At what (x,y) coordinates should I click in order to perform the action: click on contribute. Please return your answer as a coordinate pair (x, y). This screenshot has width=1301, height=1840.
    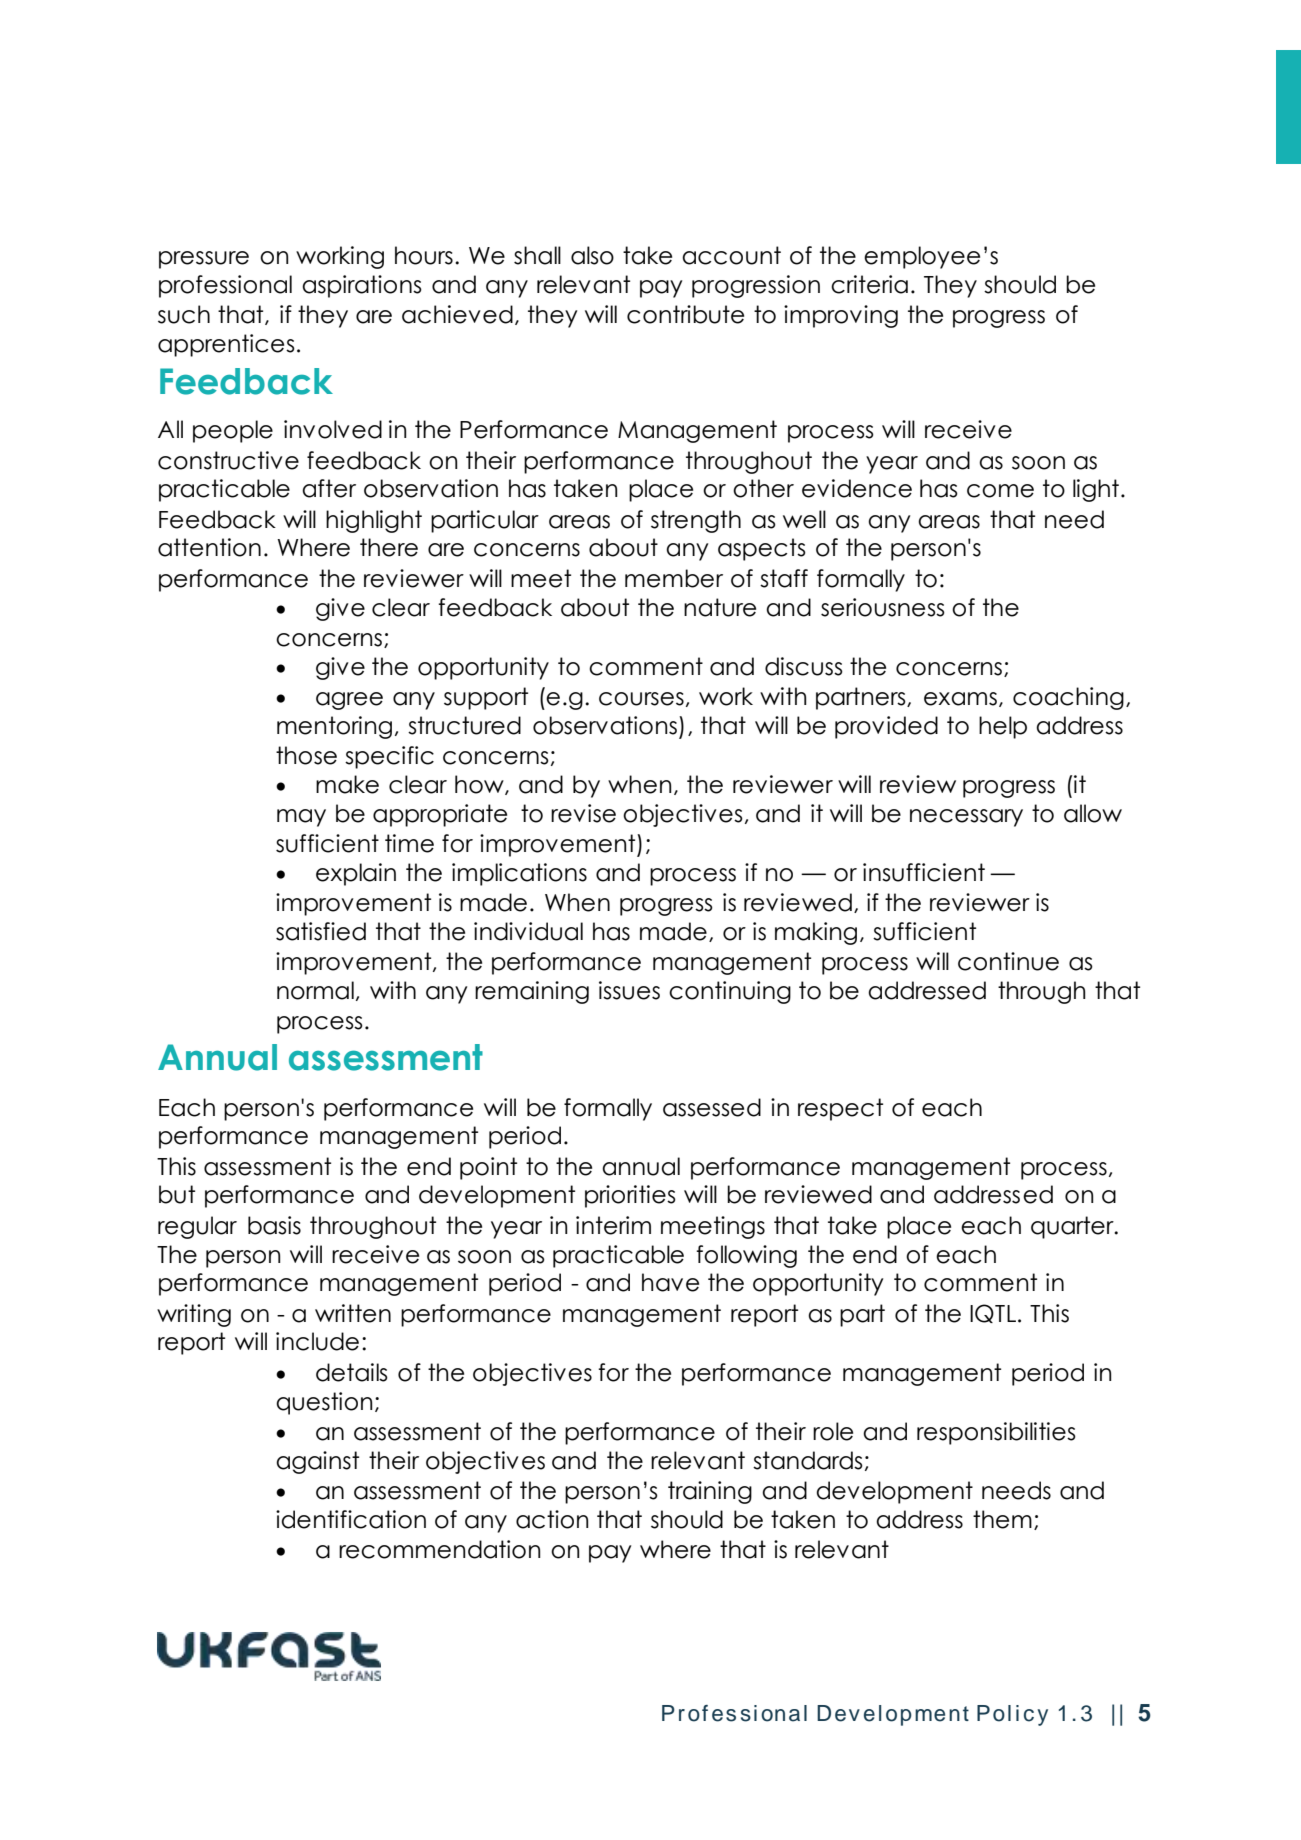
    Looking at the image, I should click on (685, 314).
